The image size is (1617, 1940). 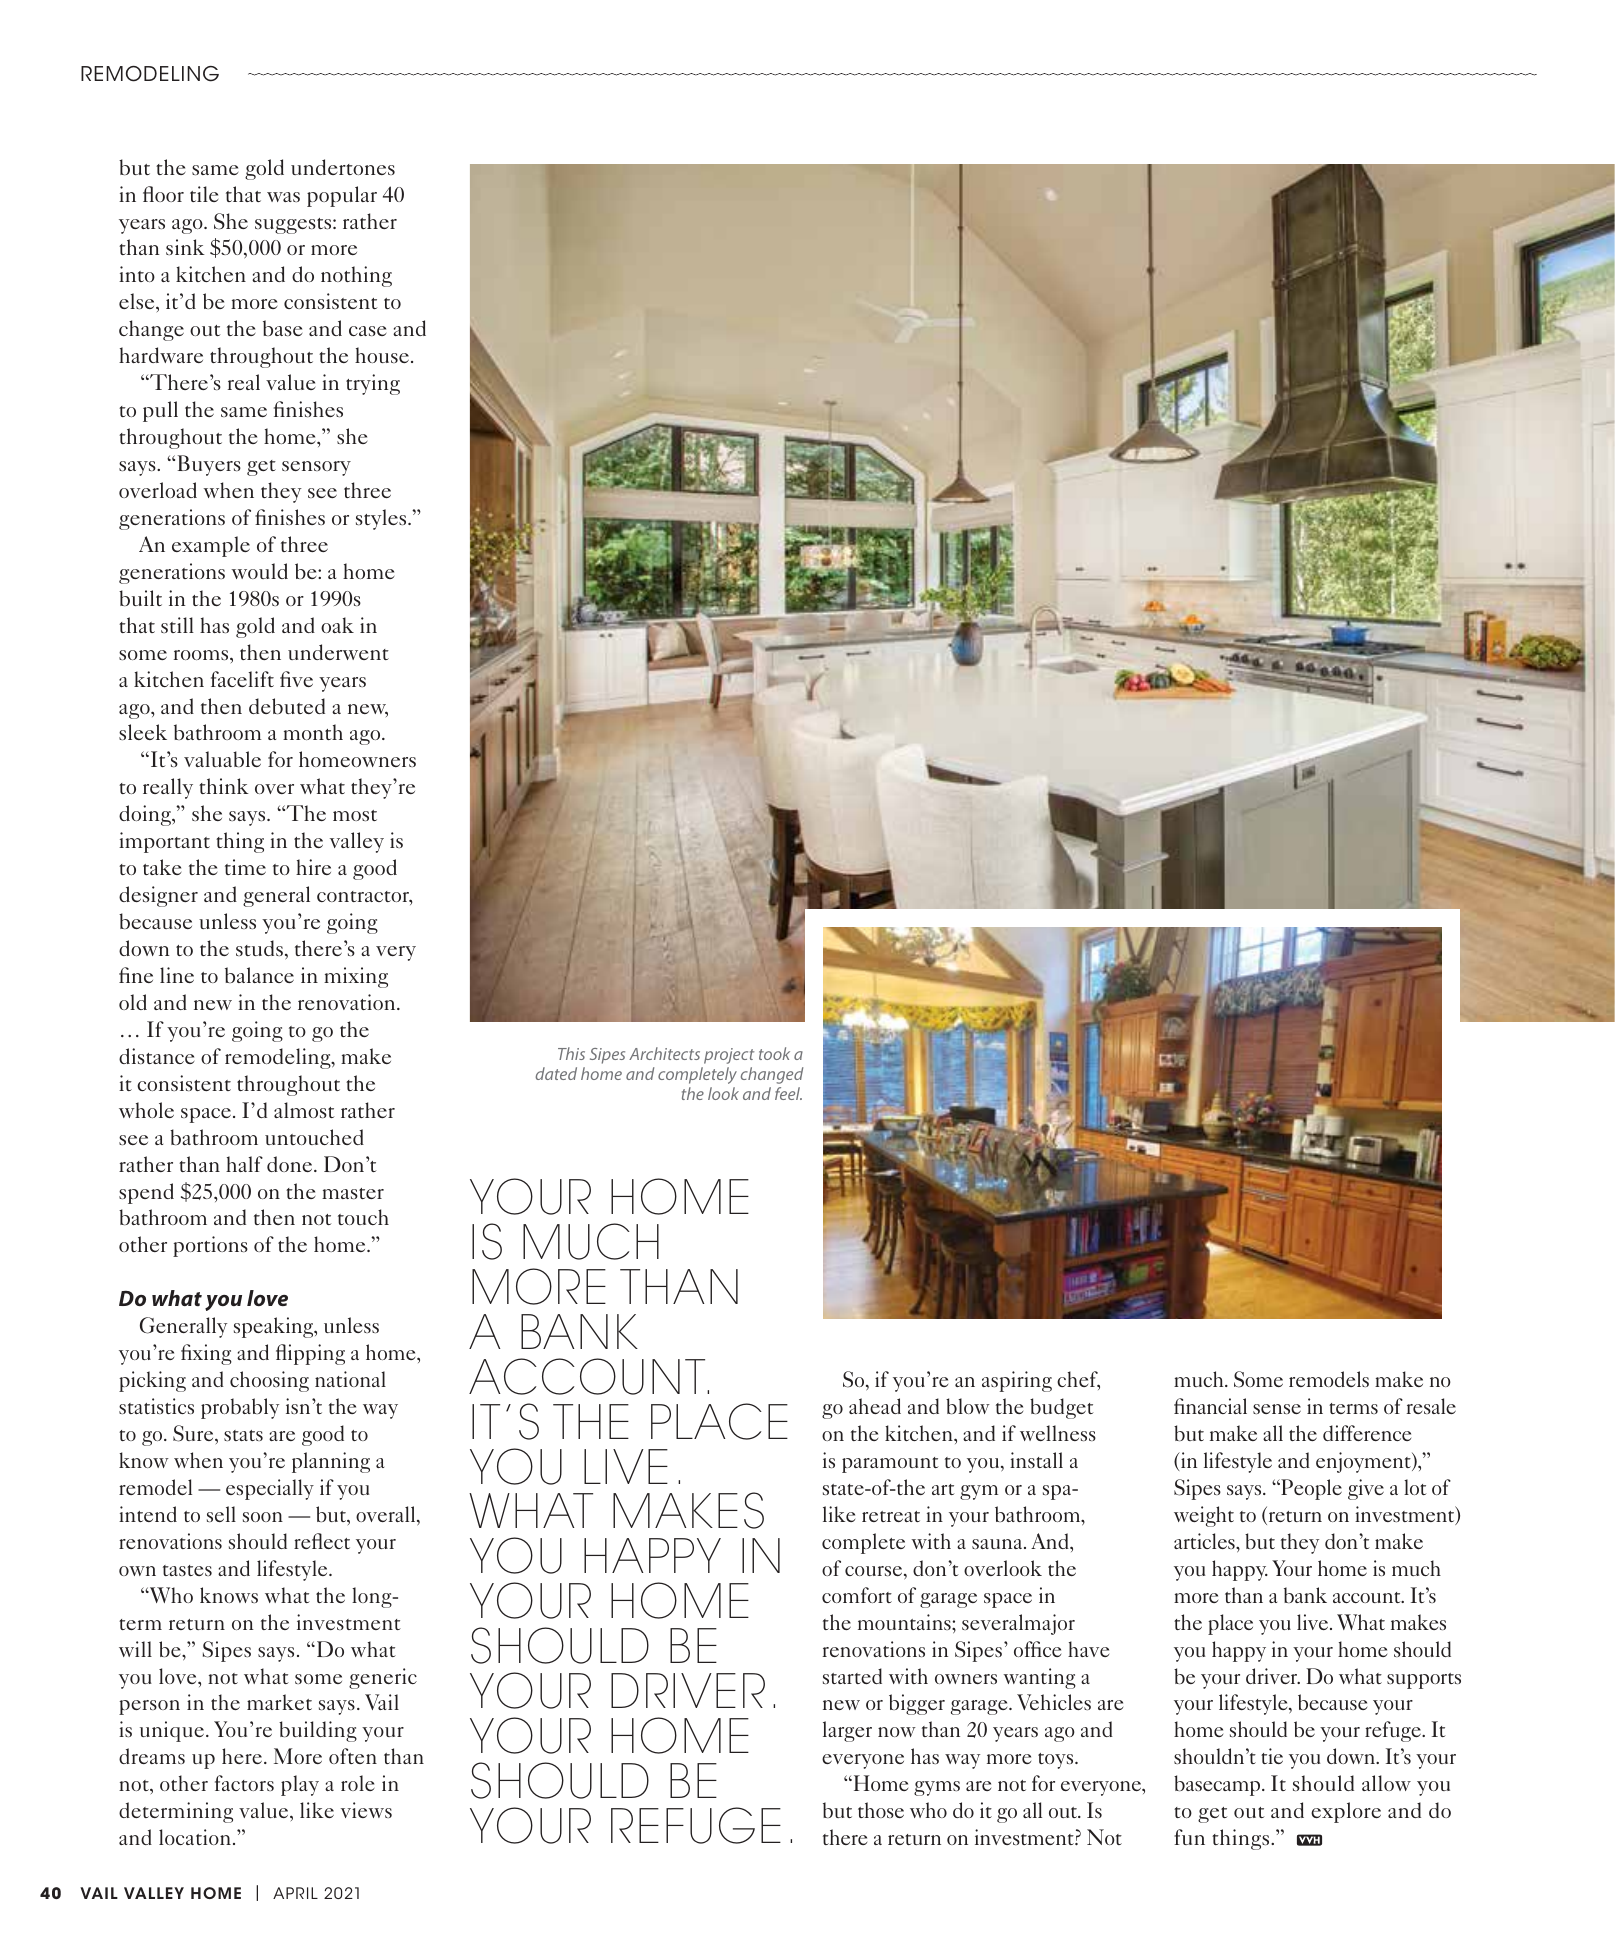 What do you see at coordinates (283, 197) in the screenshot?
I see `was` at bounding box center [283, 197].
